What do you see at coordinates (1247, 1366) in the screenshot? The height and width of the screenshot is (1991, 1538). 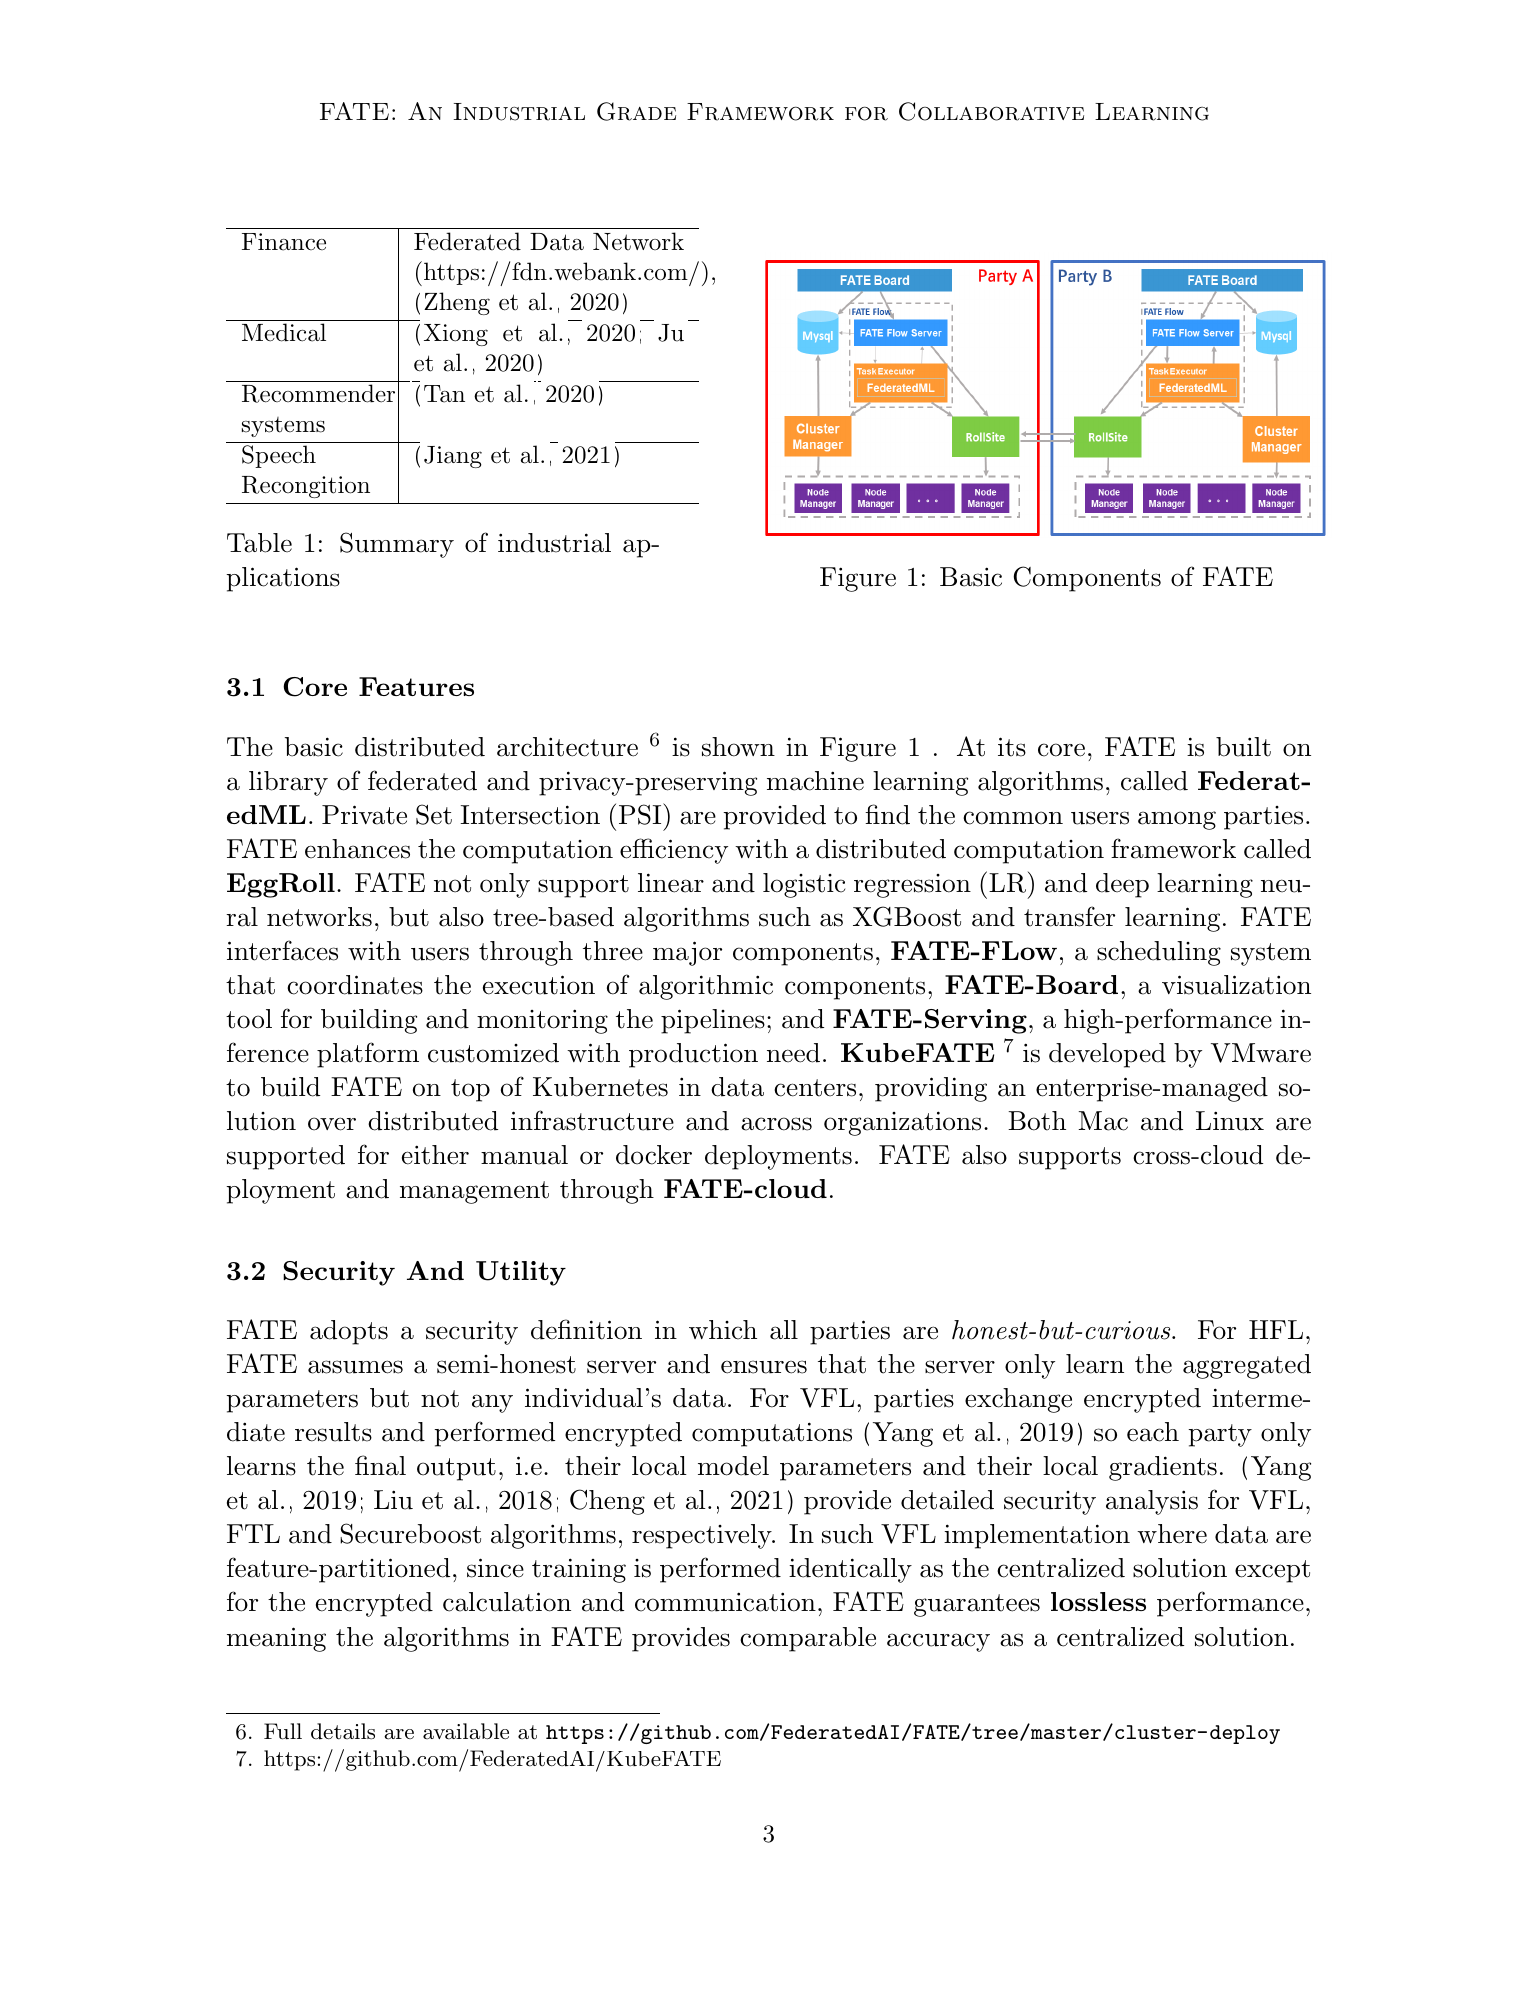 I see `aggregated` at bounding box center [1247, 1366].
